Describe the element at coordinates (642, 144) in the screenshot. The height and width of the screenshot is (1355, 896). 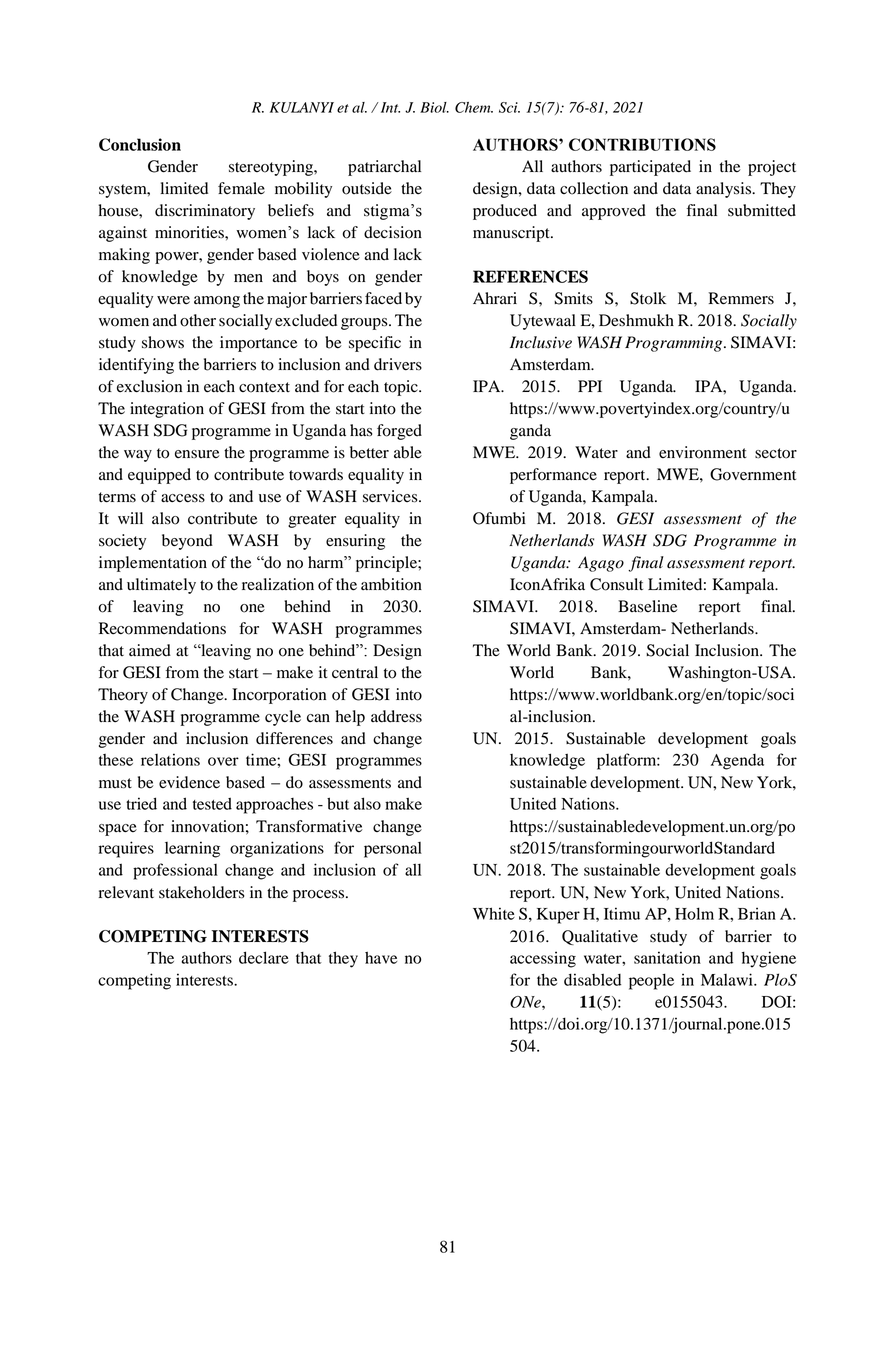
I see `CONTRIBUTIONS` at that location.
